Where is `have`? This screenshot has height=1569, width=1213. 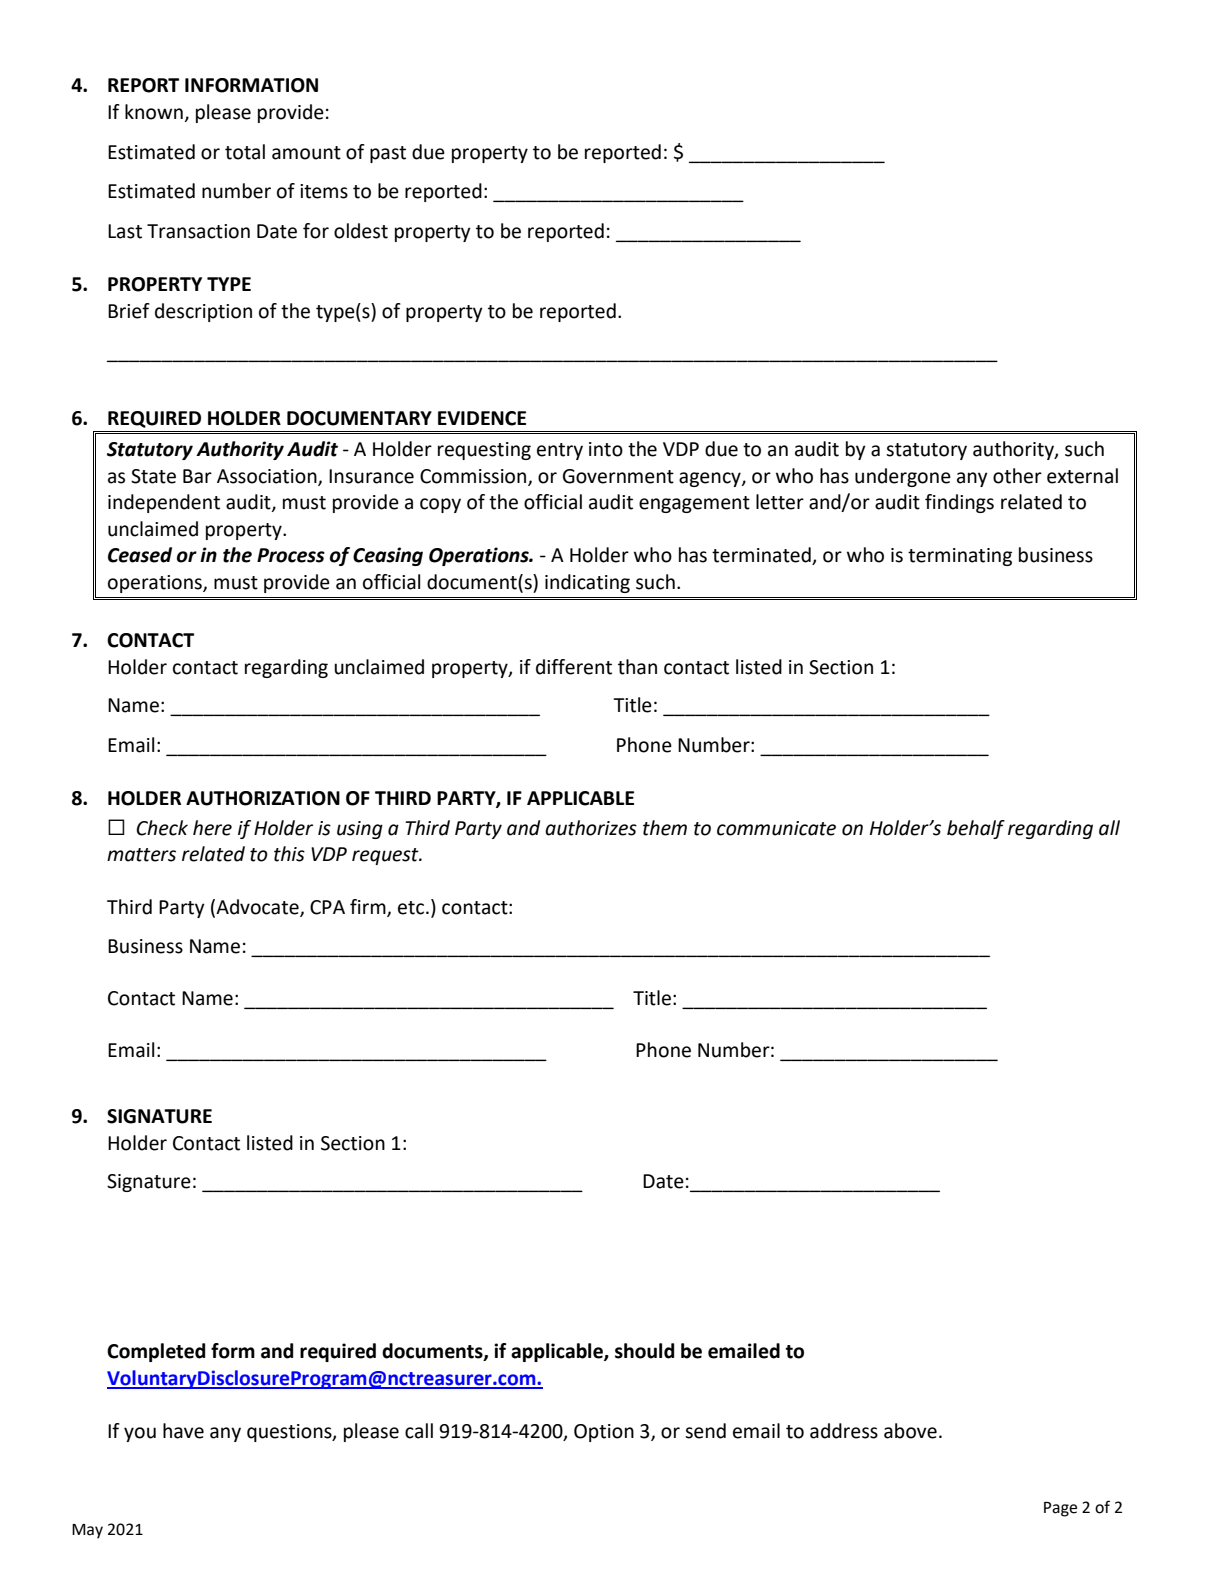 have is located at coordinates (183, 1431).
